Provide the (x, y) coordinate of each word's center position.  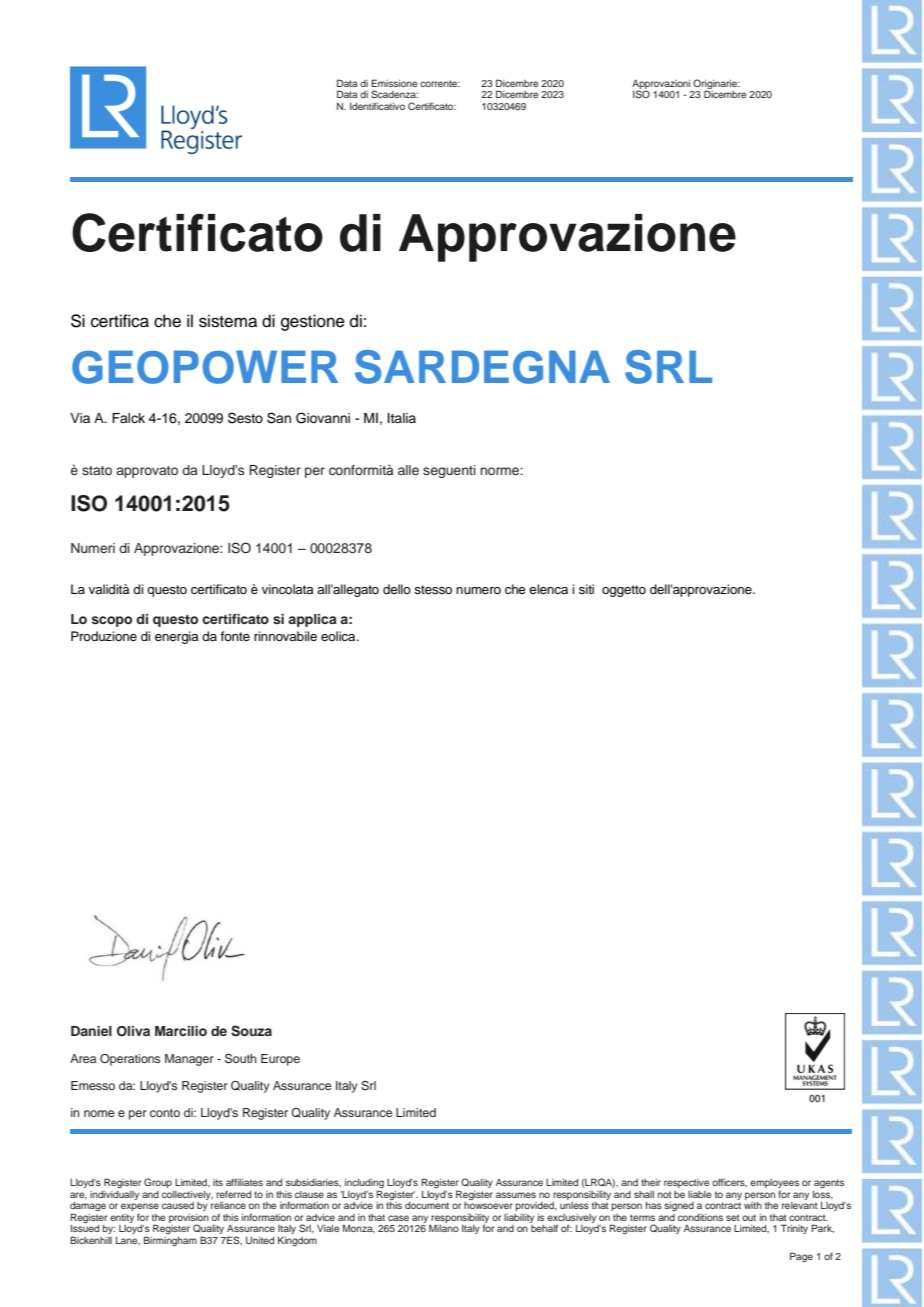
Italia (402, 418)
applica (312, 620)
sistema (228, 321)
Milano (444, 1228)
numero (478, 590)
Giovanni (323, 418)
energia (177, 637)
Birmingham (170, 1241)
